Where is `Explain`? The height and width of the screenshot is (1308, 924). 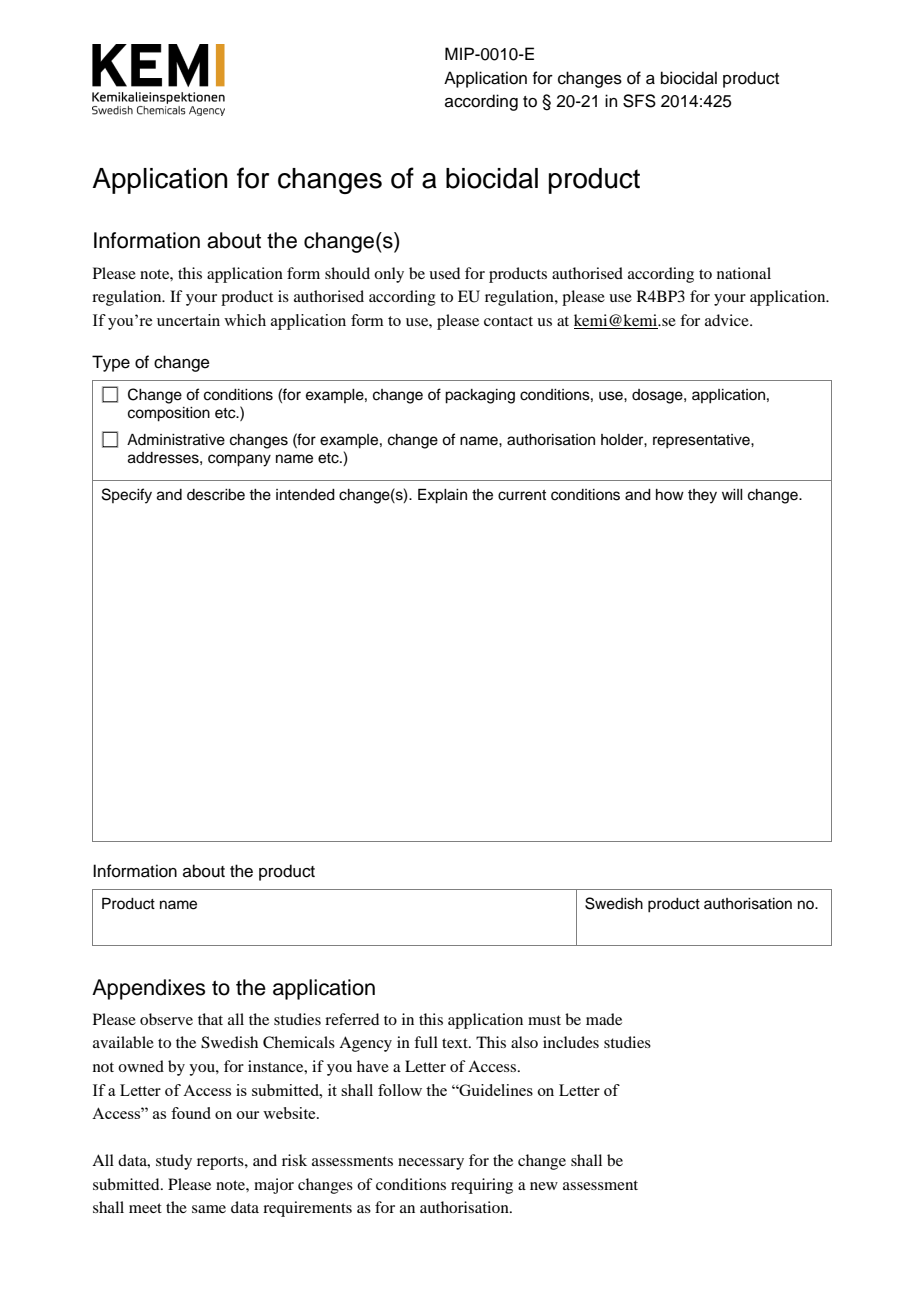
Explain is located at coordinates (442, 496).
